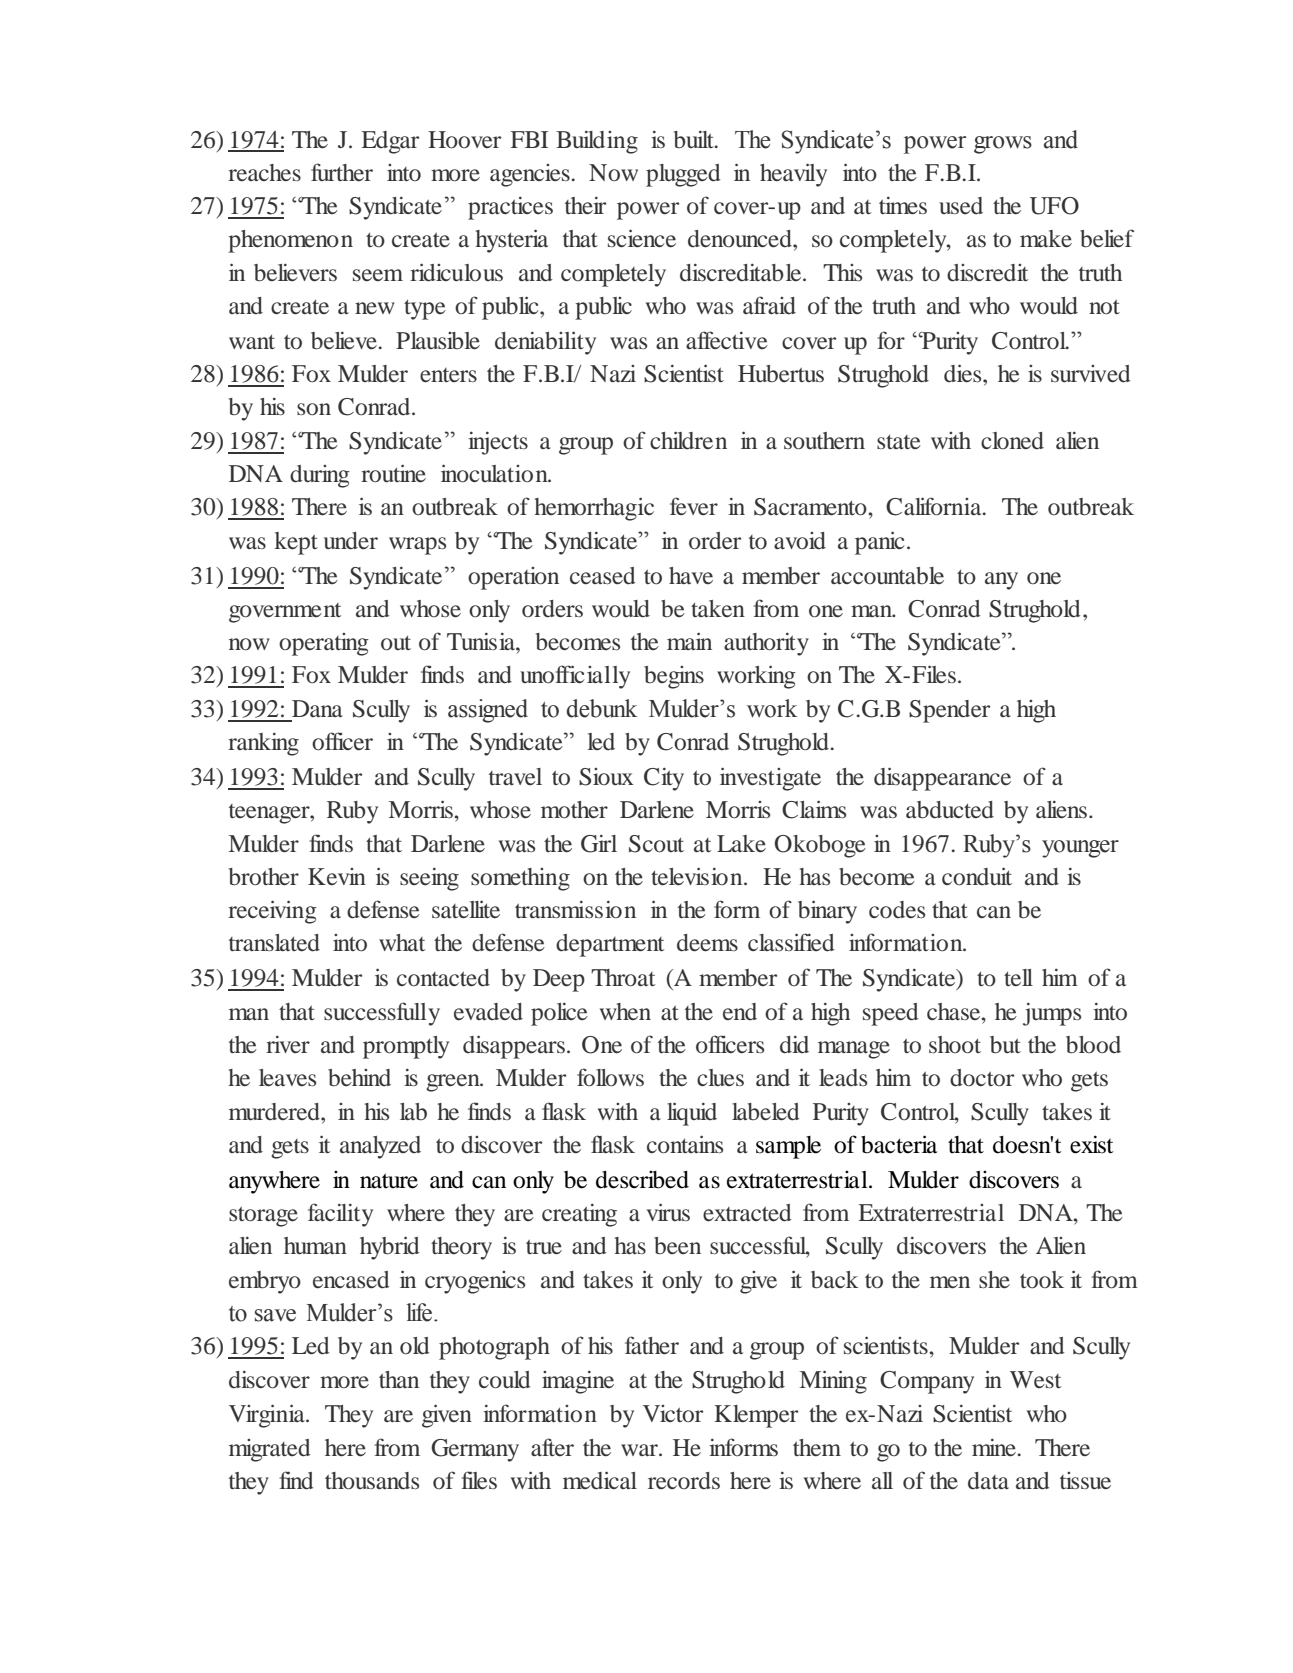 Image resolution: width=1293 pixels, height=1673 pixels. What do you see at coordinates (342, 172) in the document?
I see `further` at bounding box center [342, 172].
